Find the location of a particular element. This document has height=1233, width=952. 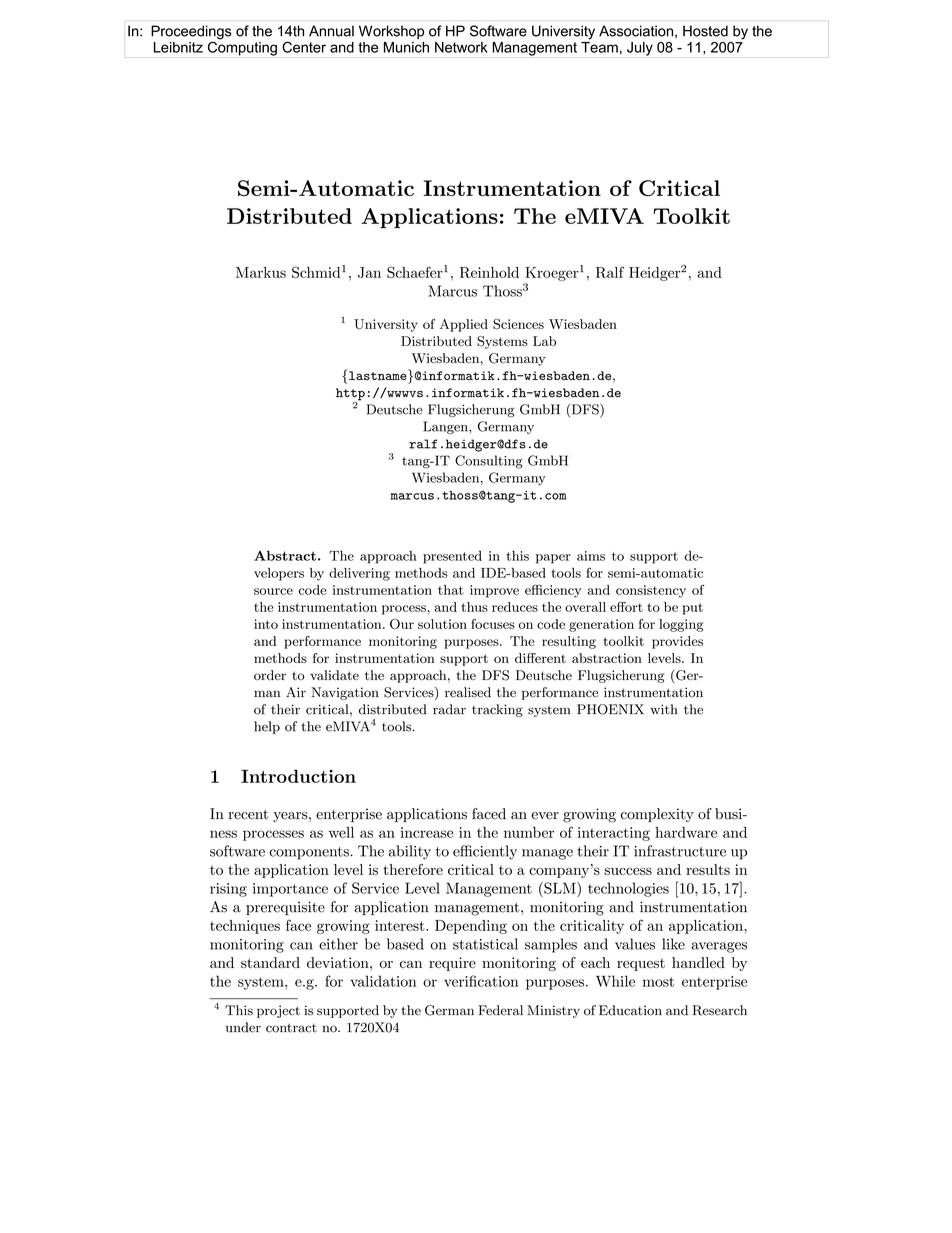

order is located at coordinates (270, 675).
